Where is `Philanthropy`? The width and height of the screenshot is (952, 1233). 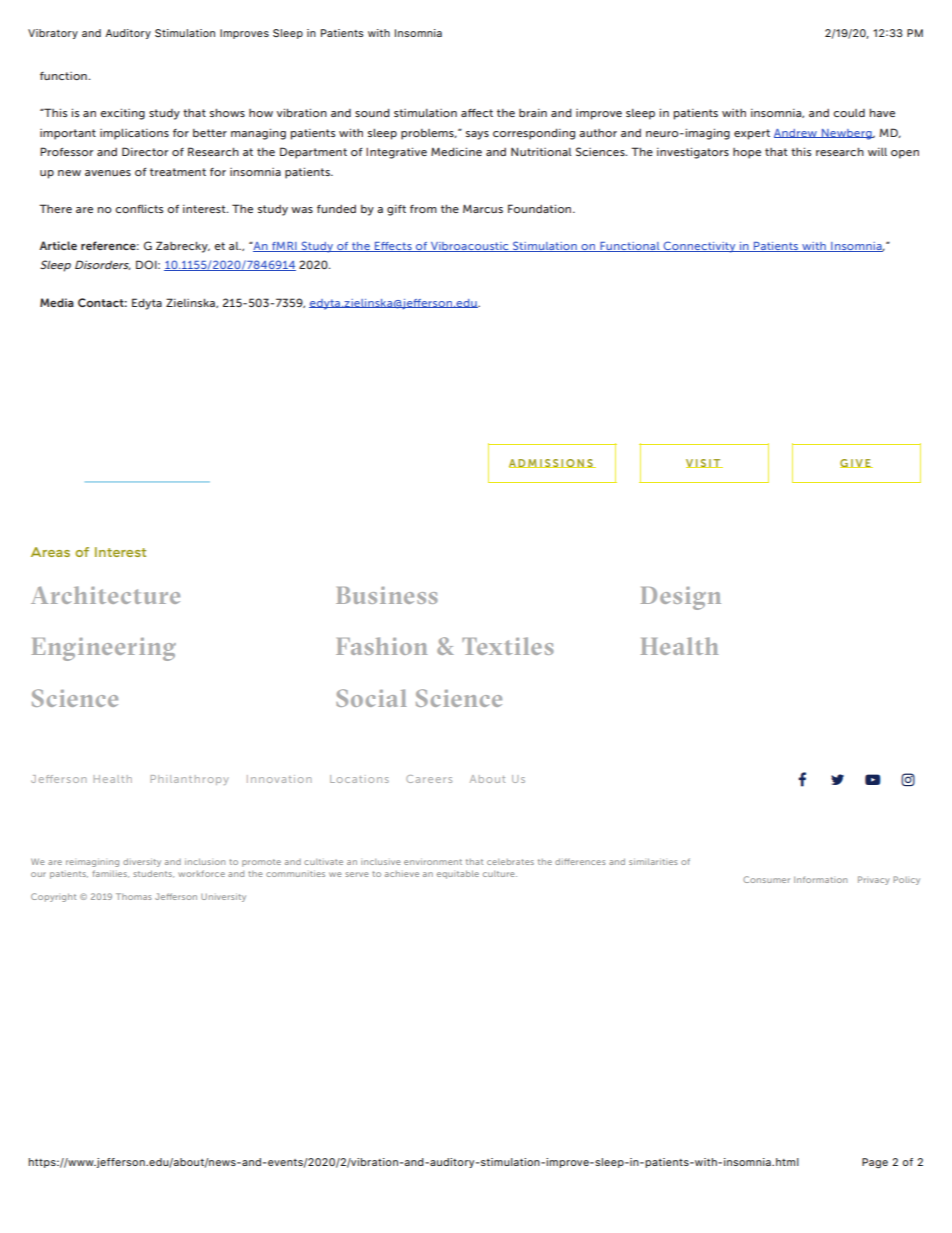 Philanthropy is located at coordinates (190, 780).
